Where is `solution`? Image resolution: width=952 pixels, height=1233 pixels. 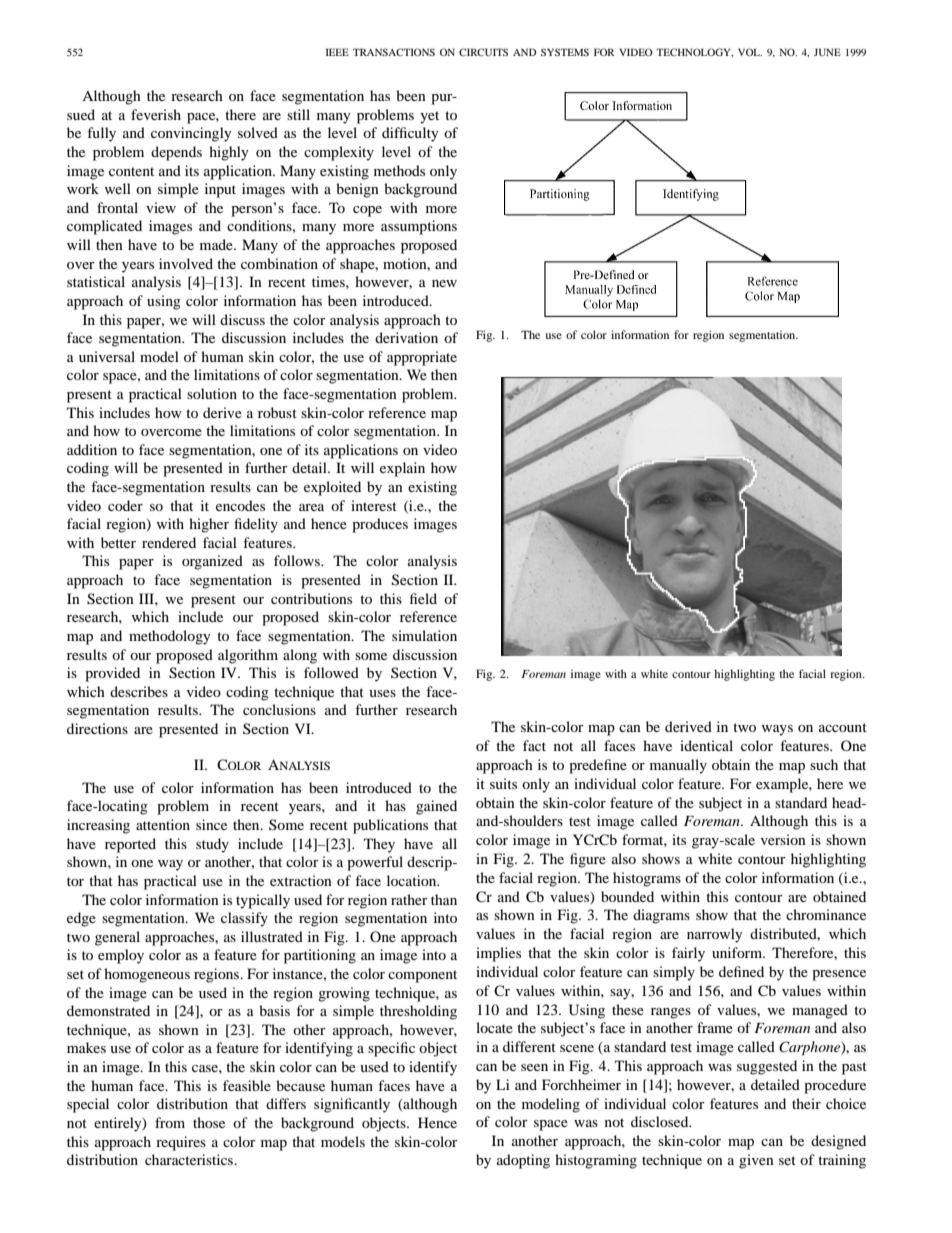 solution is located at coordinates (212, 393).
